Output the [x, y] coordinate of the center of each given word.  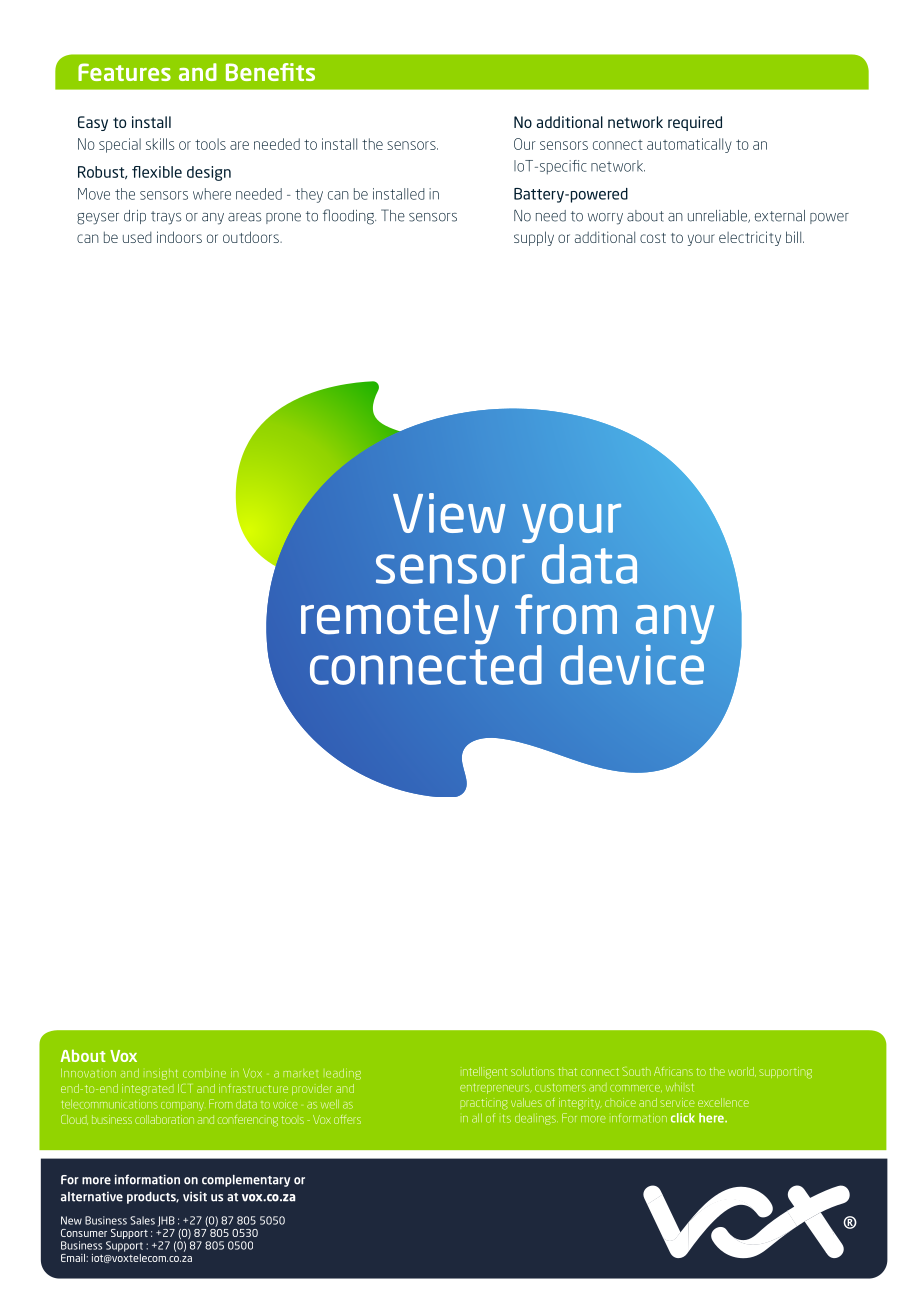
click [683, 1118]
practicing [484, 1104]
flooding [349, 217]
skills [160, 144]
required [695, 123]
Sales [142, 1220]
